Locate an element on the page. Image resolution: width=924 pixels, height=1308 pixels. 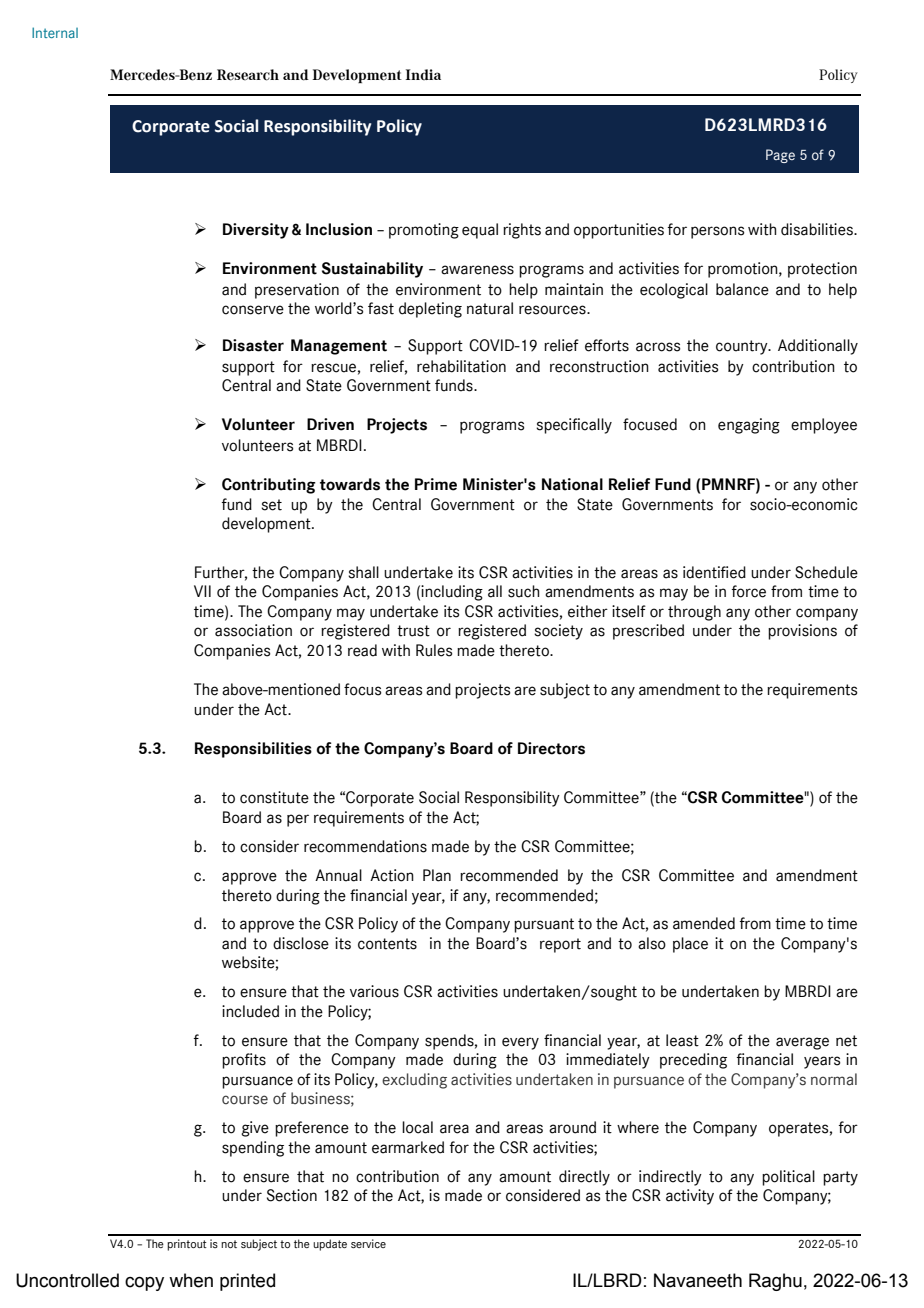
amended is located at coordinates (704, 923).
